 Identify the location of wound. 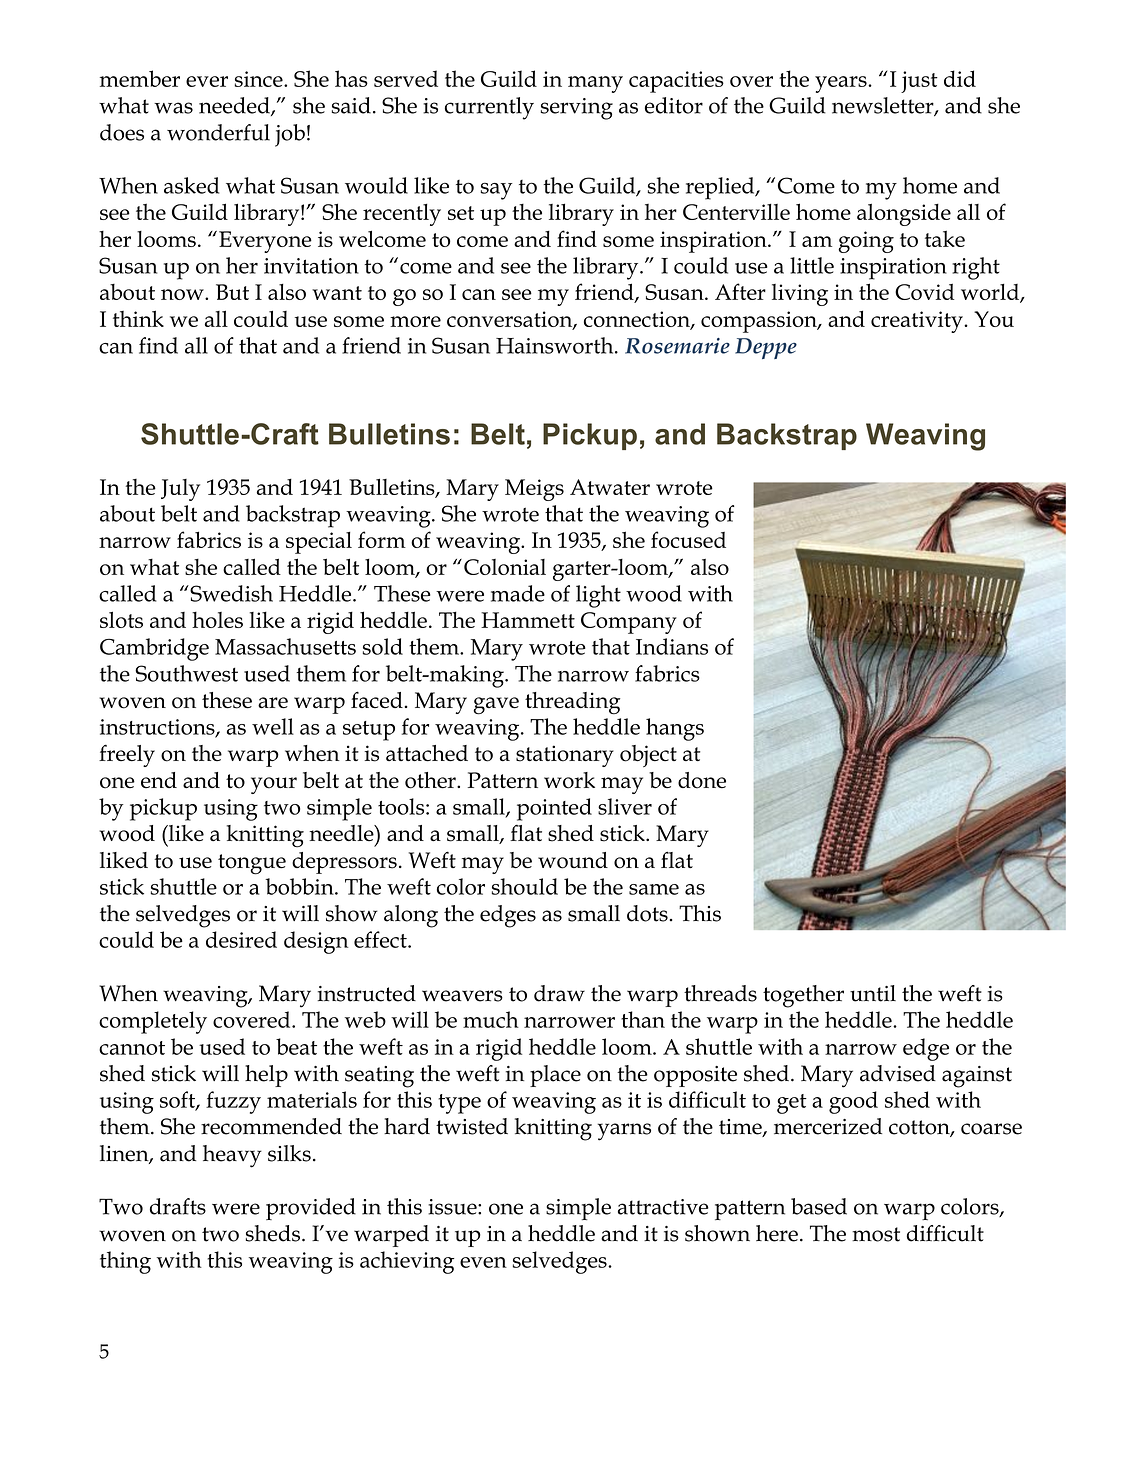
(573, 860).
